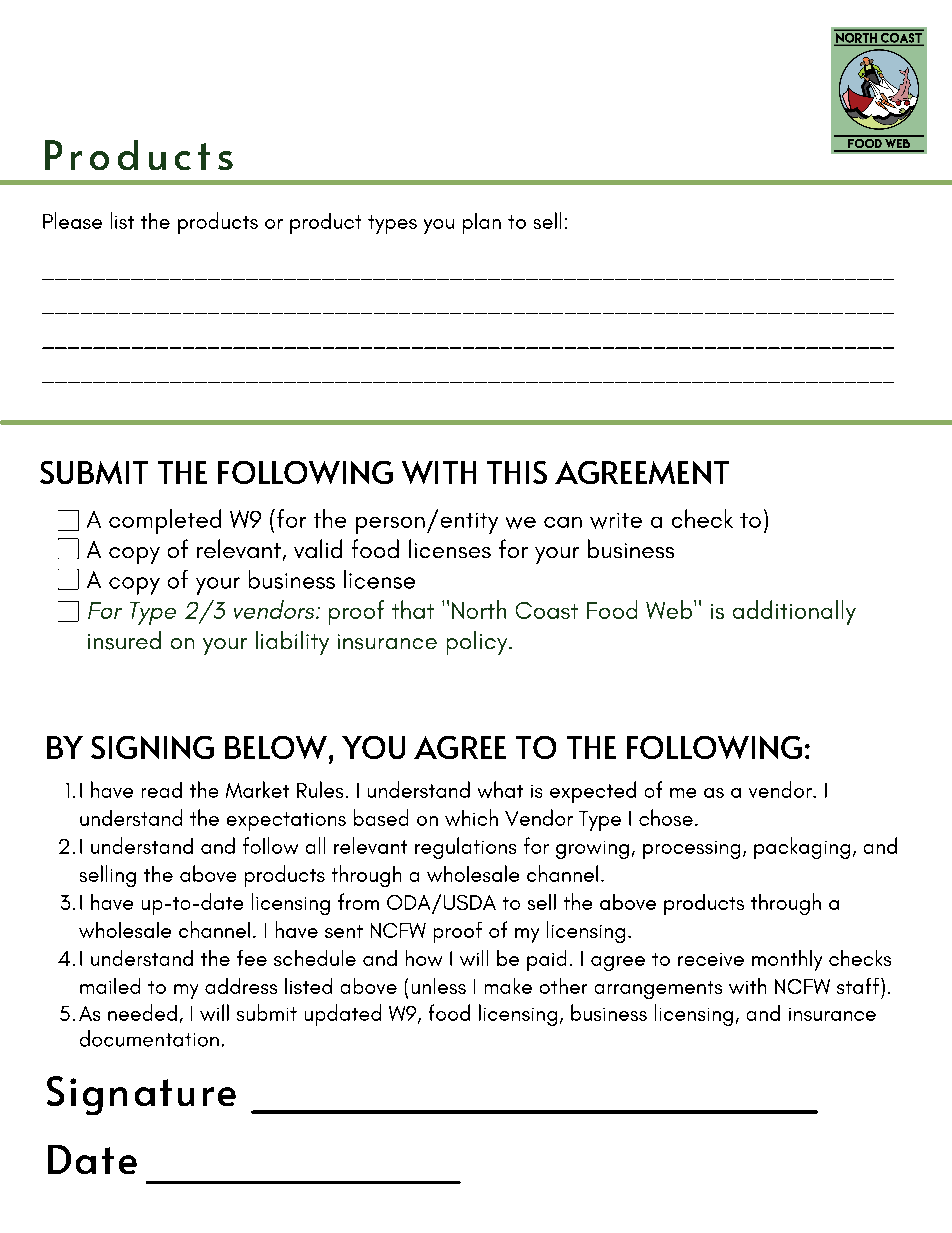 The width and height of the image is (952, 1233). What do you see at coordinates (517, 472) in the image?
I see `THIS` at bounding box center [517, 472].
